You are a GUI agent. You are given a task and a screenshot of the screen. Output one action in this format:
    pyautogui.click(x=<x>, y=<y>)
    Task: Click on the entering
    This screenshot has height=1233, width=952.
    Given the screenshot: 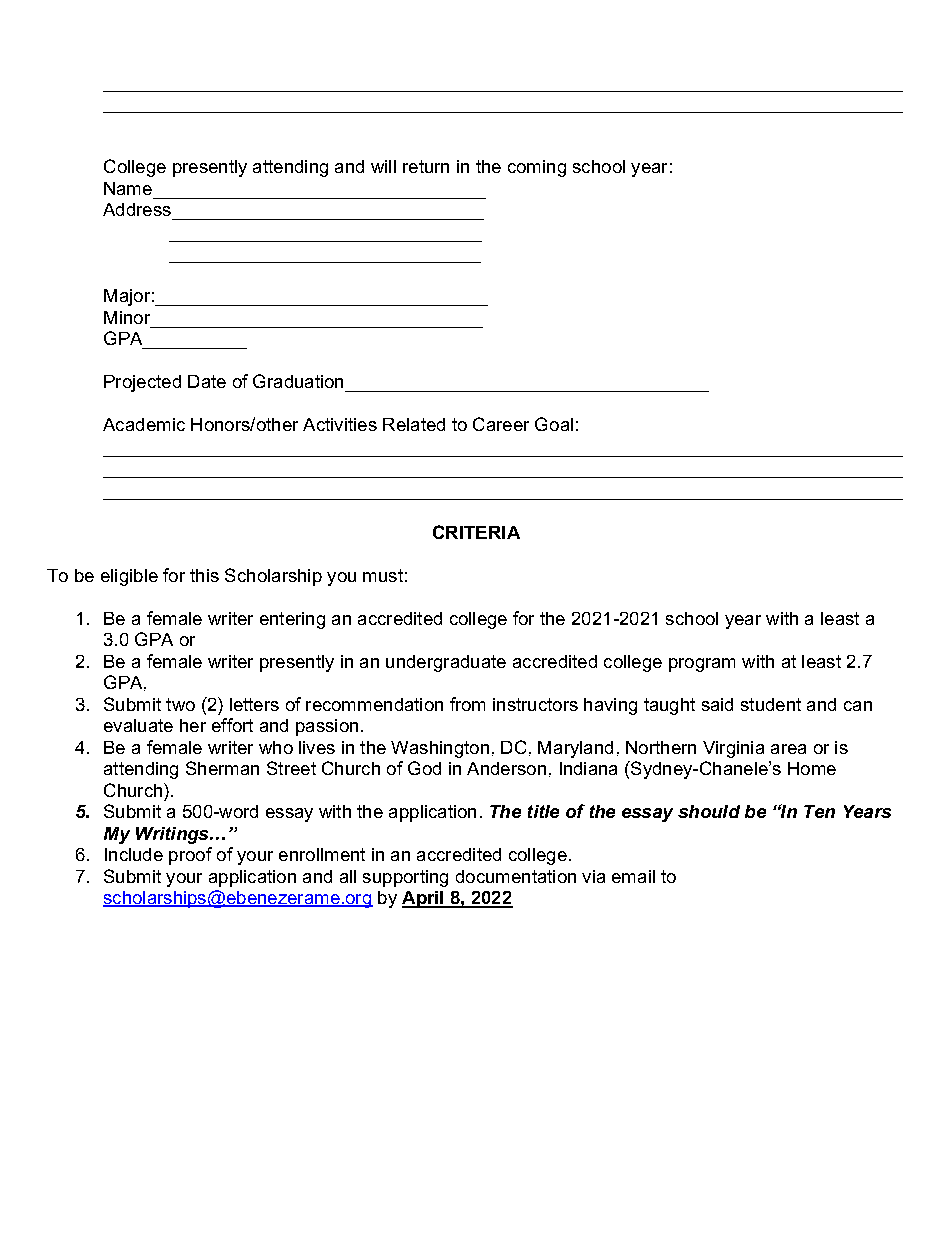 What is the action you would take?
    pyautogui.click(x=292, y=620)
